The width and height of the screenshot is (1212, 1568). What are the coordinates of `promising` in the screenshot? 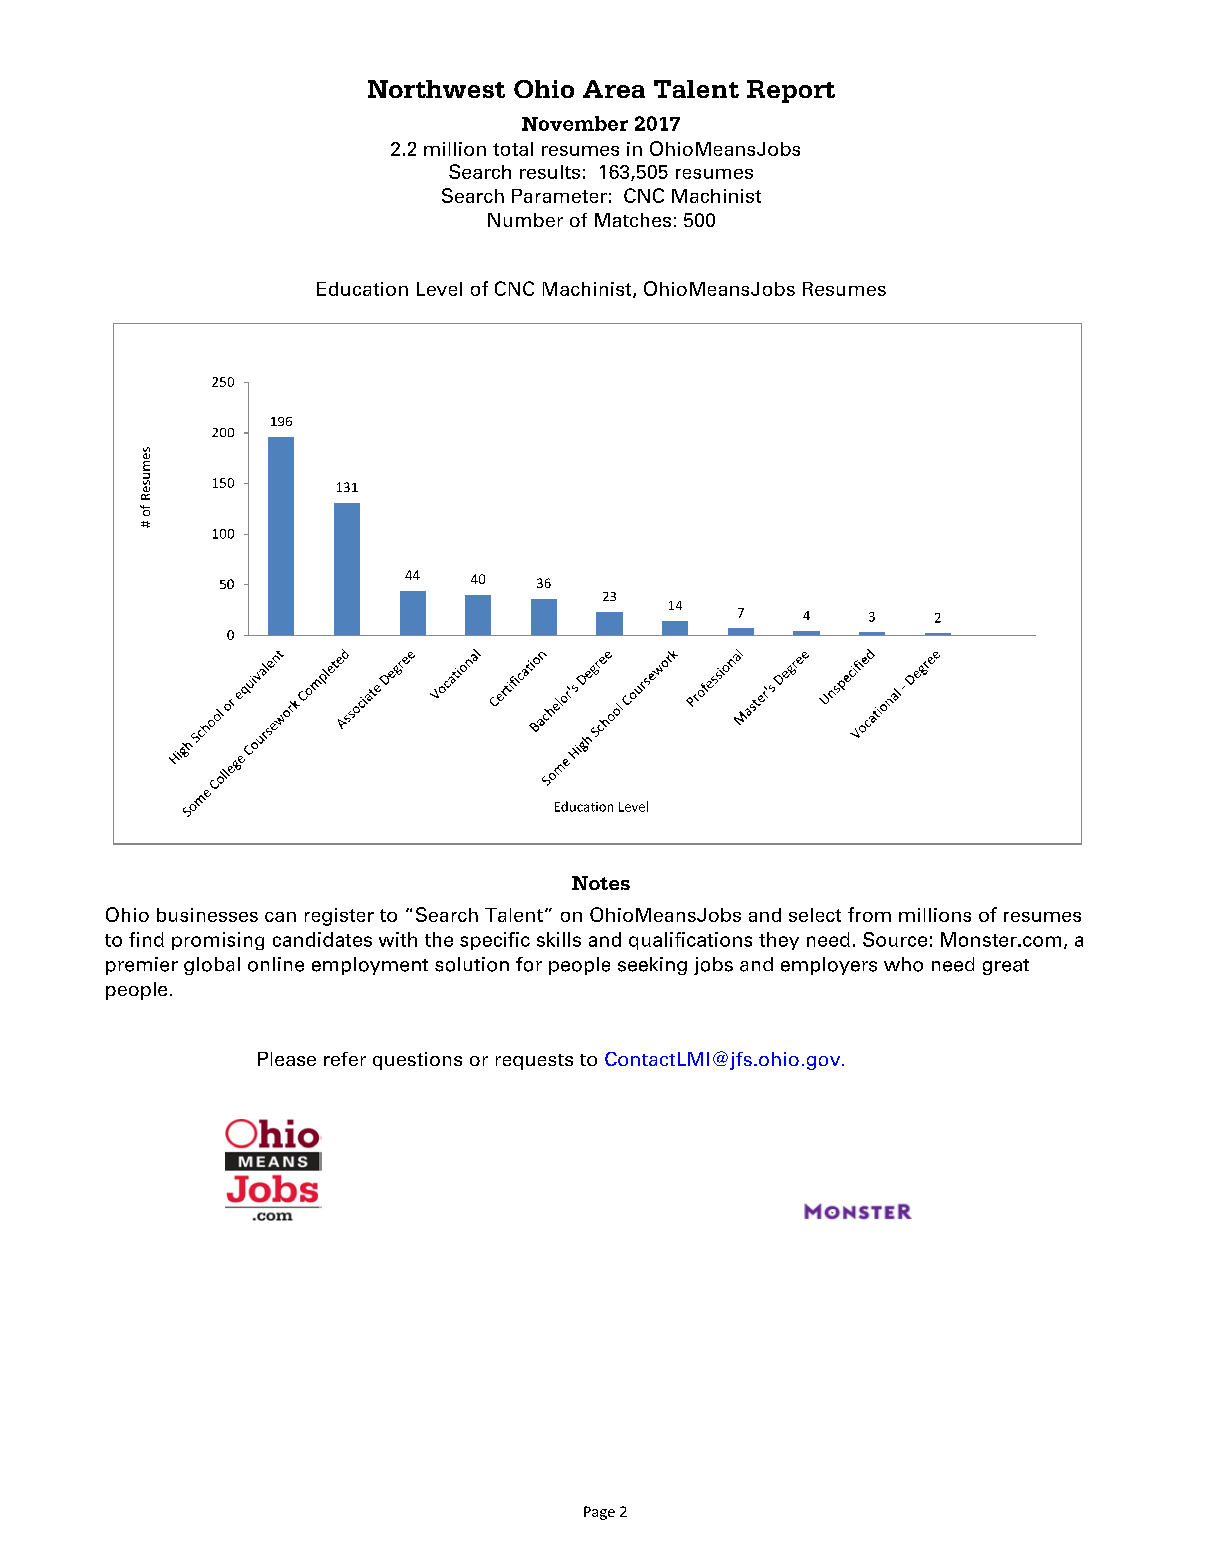 It's located at (218, 941).
